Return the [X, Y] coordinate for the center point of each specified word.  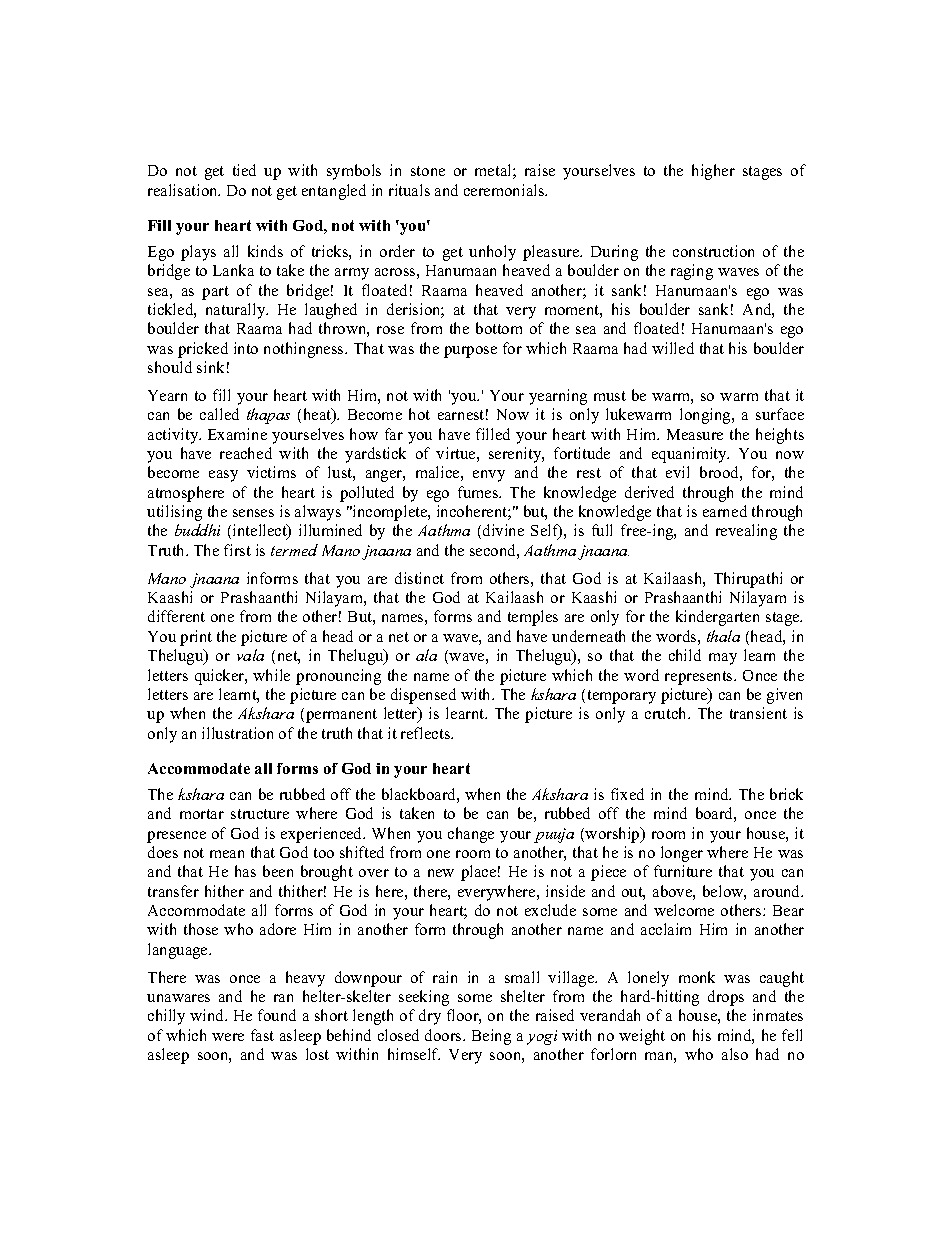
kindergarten [717, 618]
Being [491, 1037]
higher [713, 172]
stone [428, 171]
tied [244, 170]
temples [533, 618]
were [228, 1037]
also [735, 1054]
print [196, 638]
